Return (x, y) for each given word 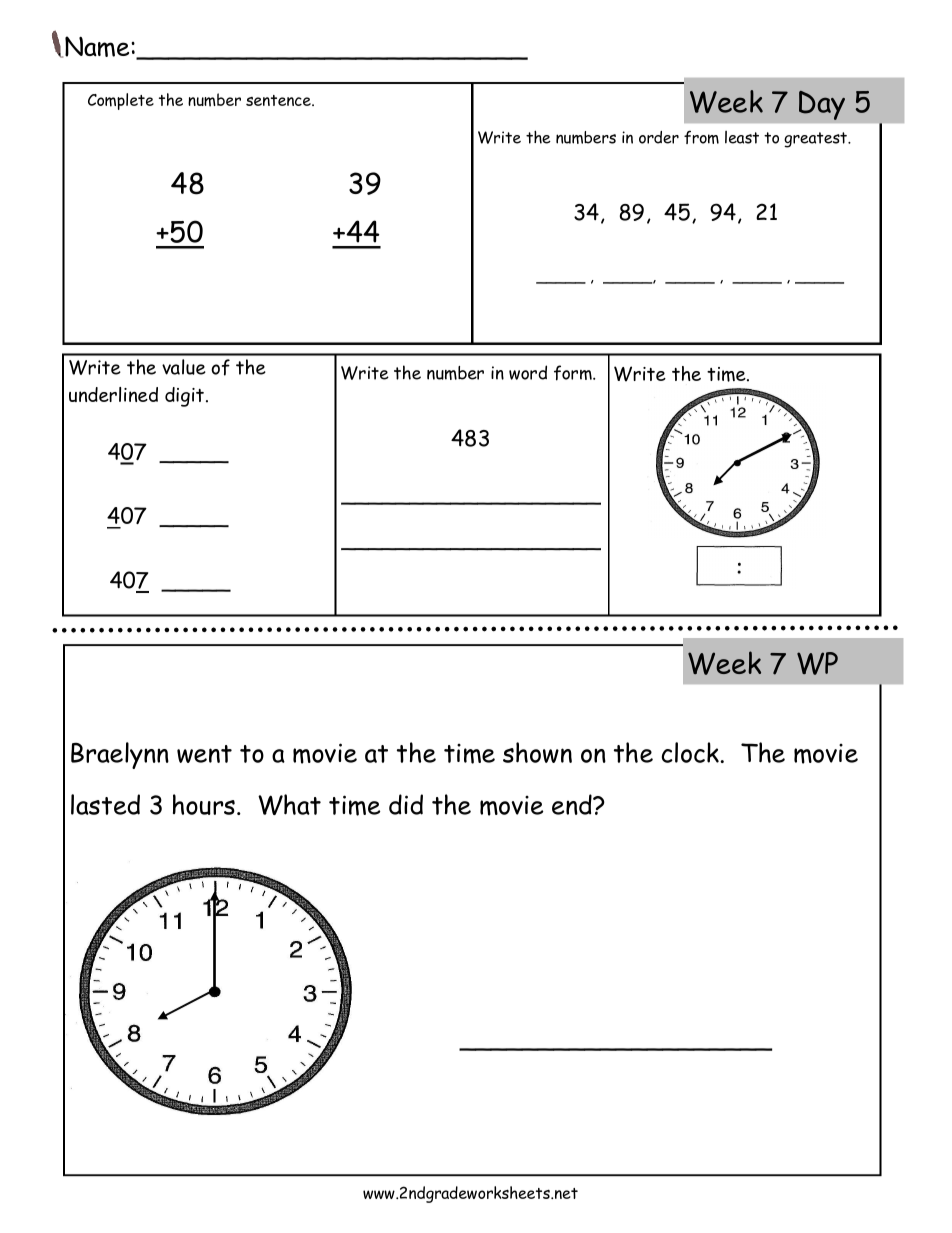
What (289, 804)
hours (204, 804)
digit (186, 397)
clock (692, 752)
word (528, 372)
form (574, 373)
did (406, 804)
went (204, 754)
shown (537, 752)
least (742, 137)
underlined (113, 394)
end (573, 804)
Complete (121, 101)
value (184, 367)
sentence (279, 100)
